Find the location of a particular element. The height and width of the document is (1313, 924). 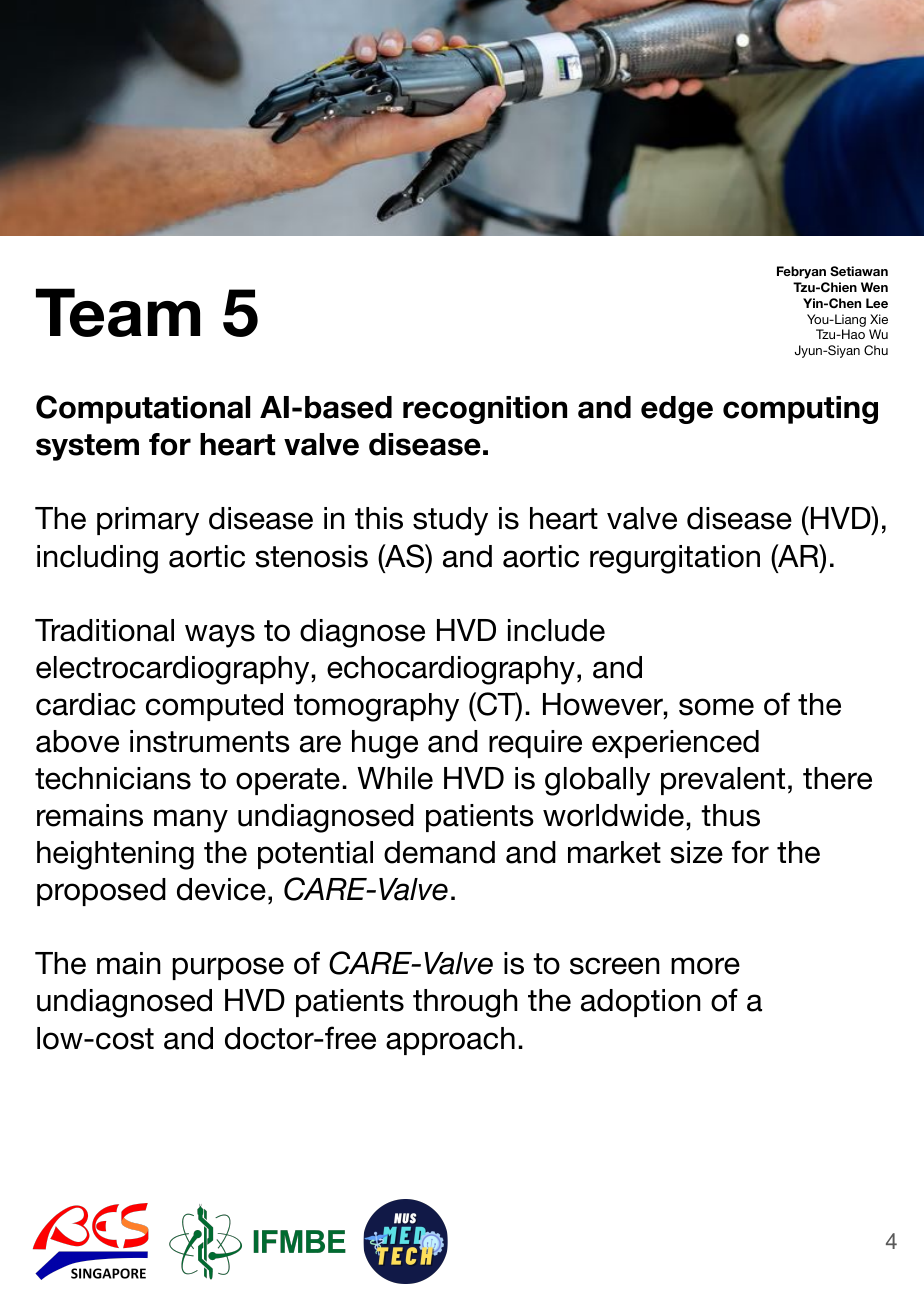

primary is located at coordinates (148, 521).
